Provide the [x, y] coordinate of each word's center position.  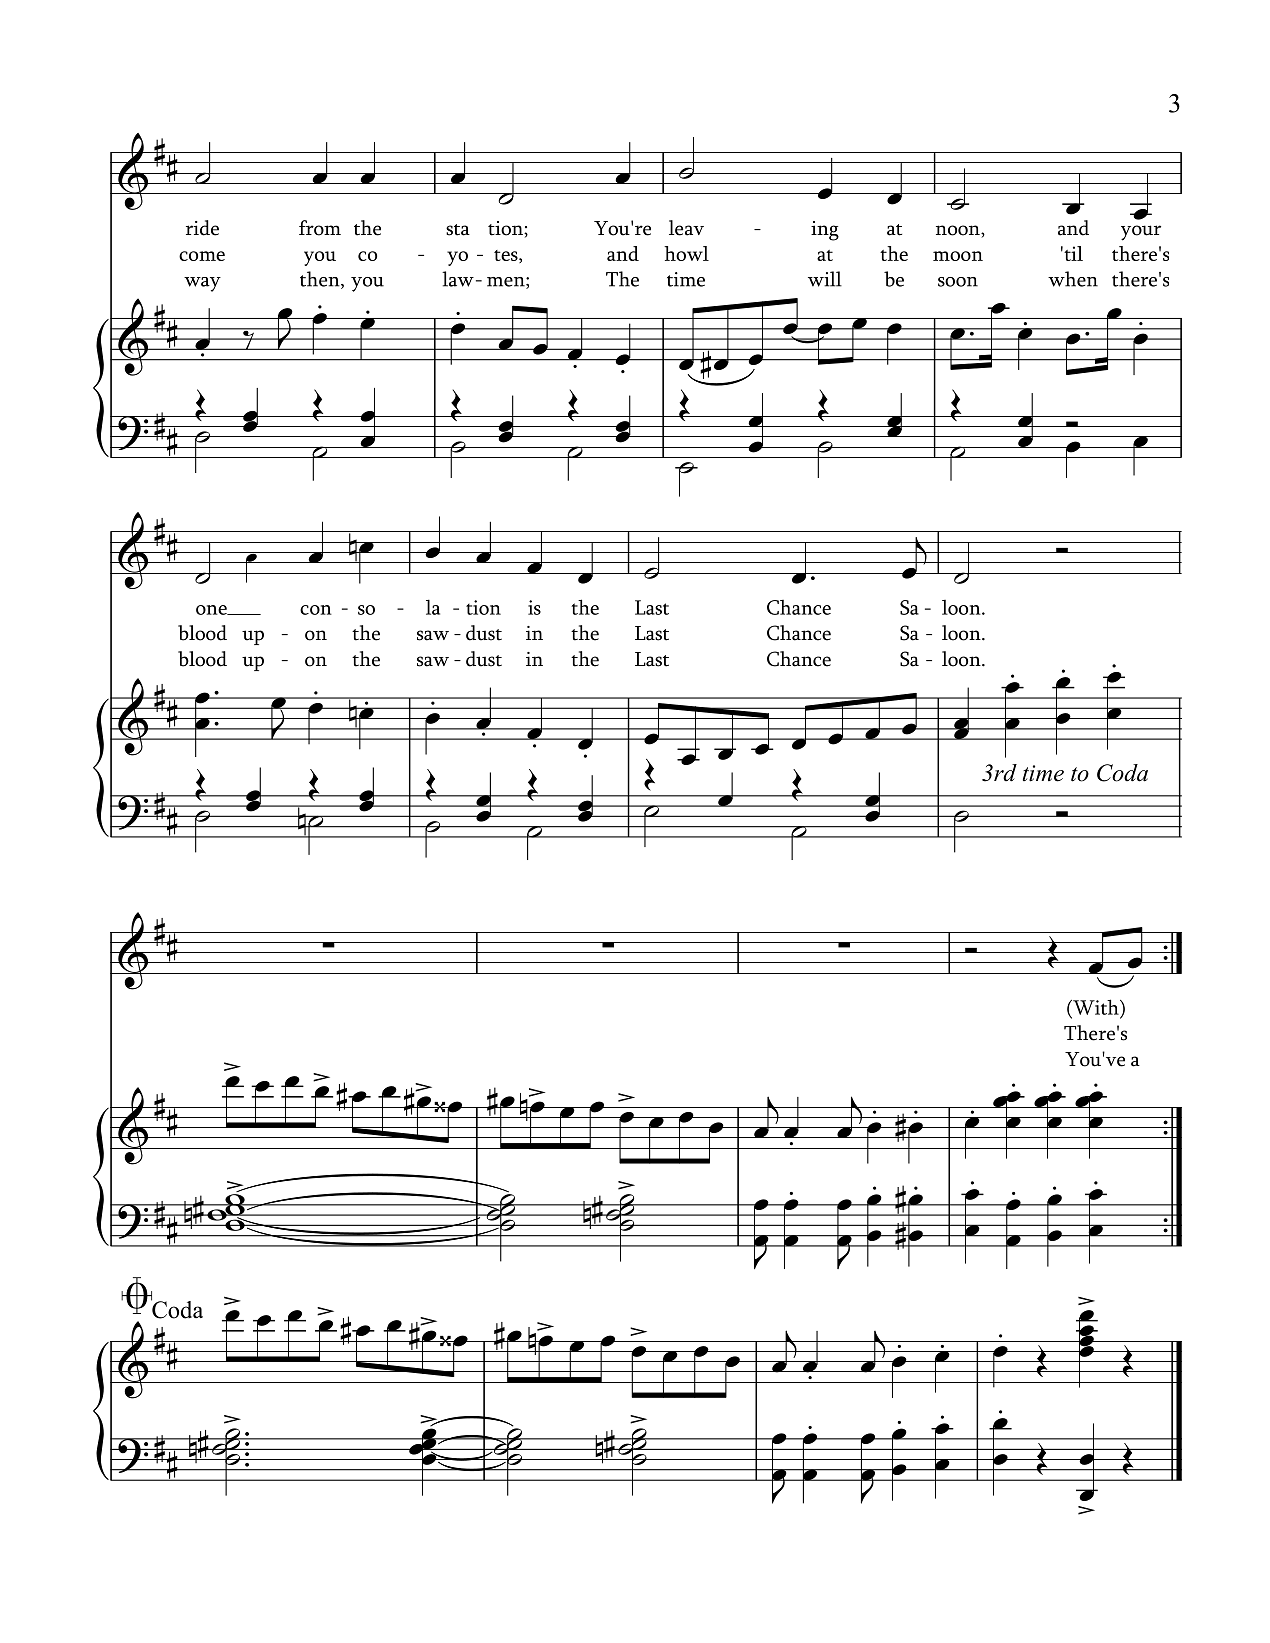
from [320, 228]
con [316, 610]
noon [959, 231]
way [202, 284]
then [321, 280]
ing [825, 231]
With [1096, 1007]
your [1141, 233]
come [202, 256]
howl [686, 253]
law [458, 279]
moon [958, 256]
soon [958, 282]
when [1073, 279]
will [825, 279]
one [212, 610]
